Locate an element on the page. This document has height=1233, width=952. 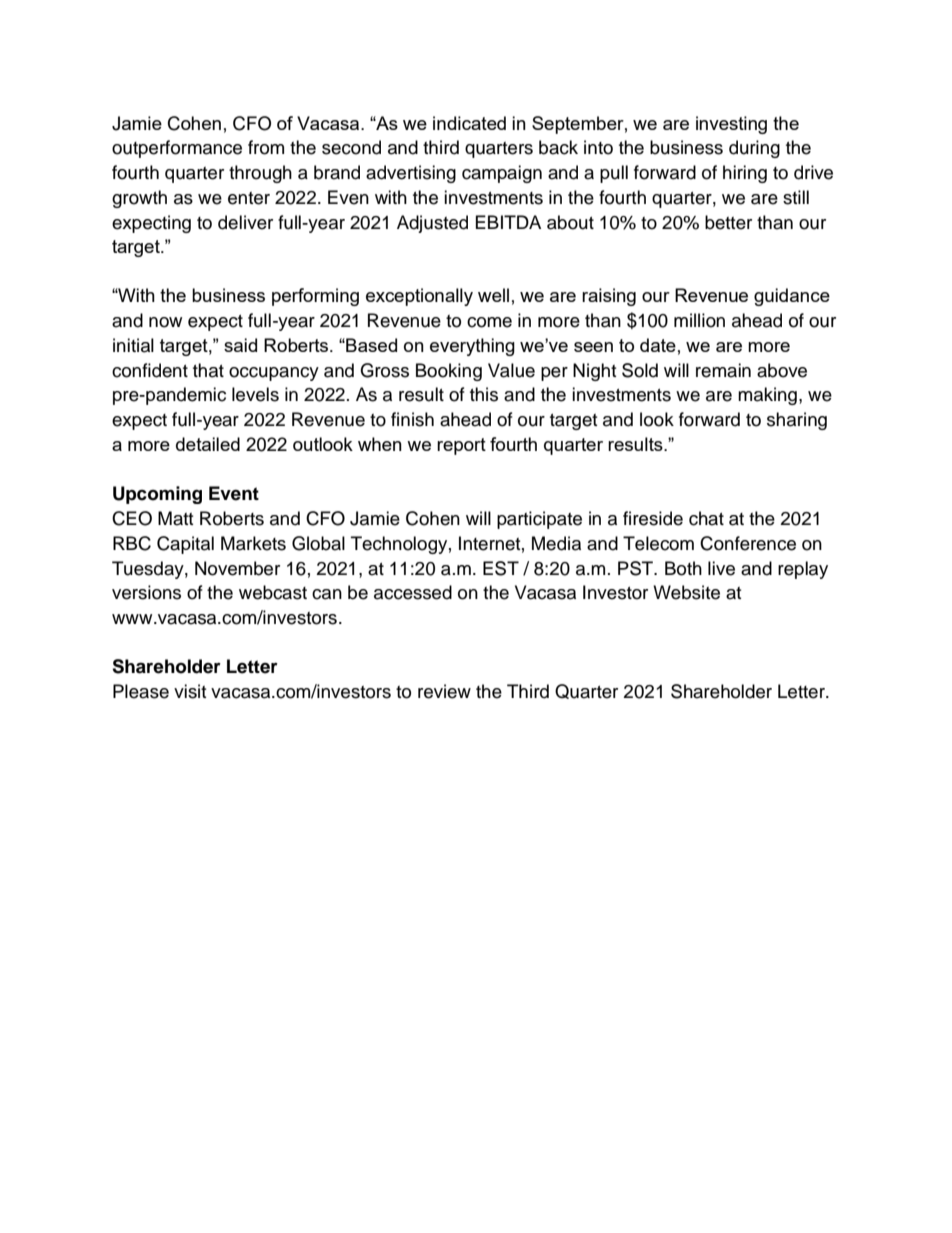
accessed is located at coordinates (413, 592).
